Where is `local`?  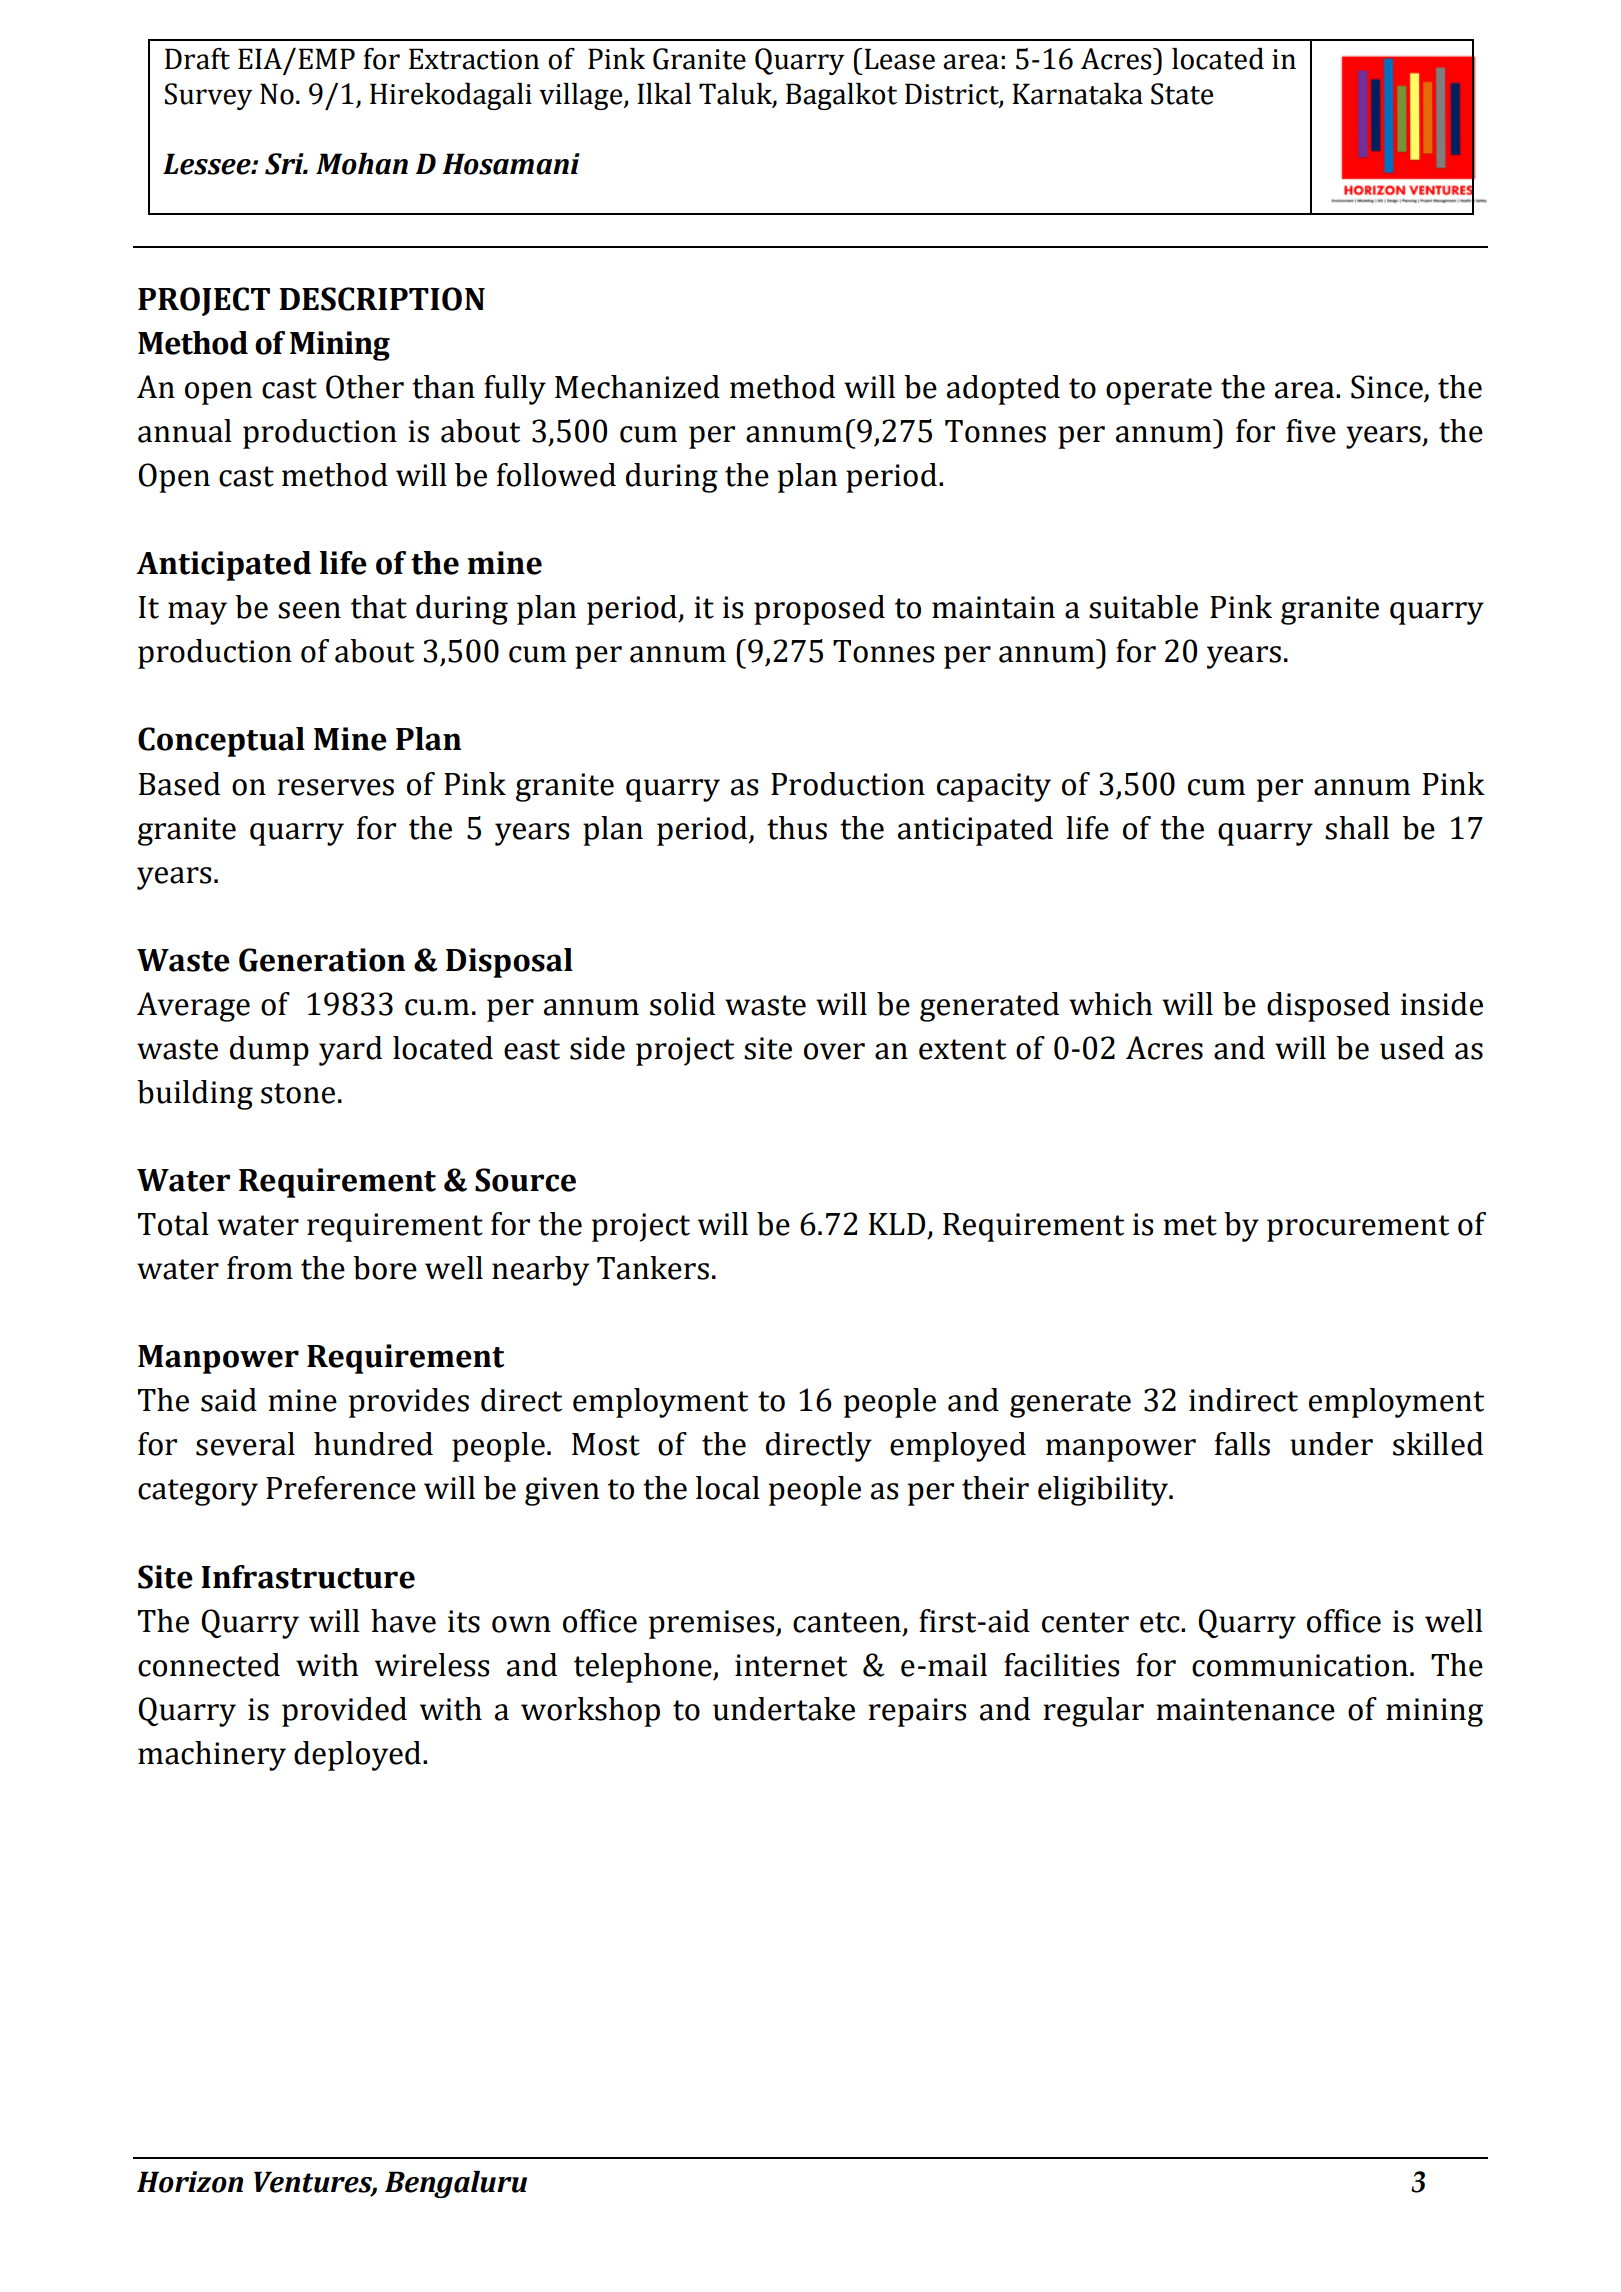
local is located at coordinates (728, 1488).
